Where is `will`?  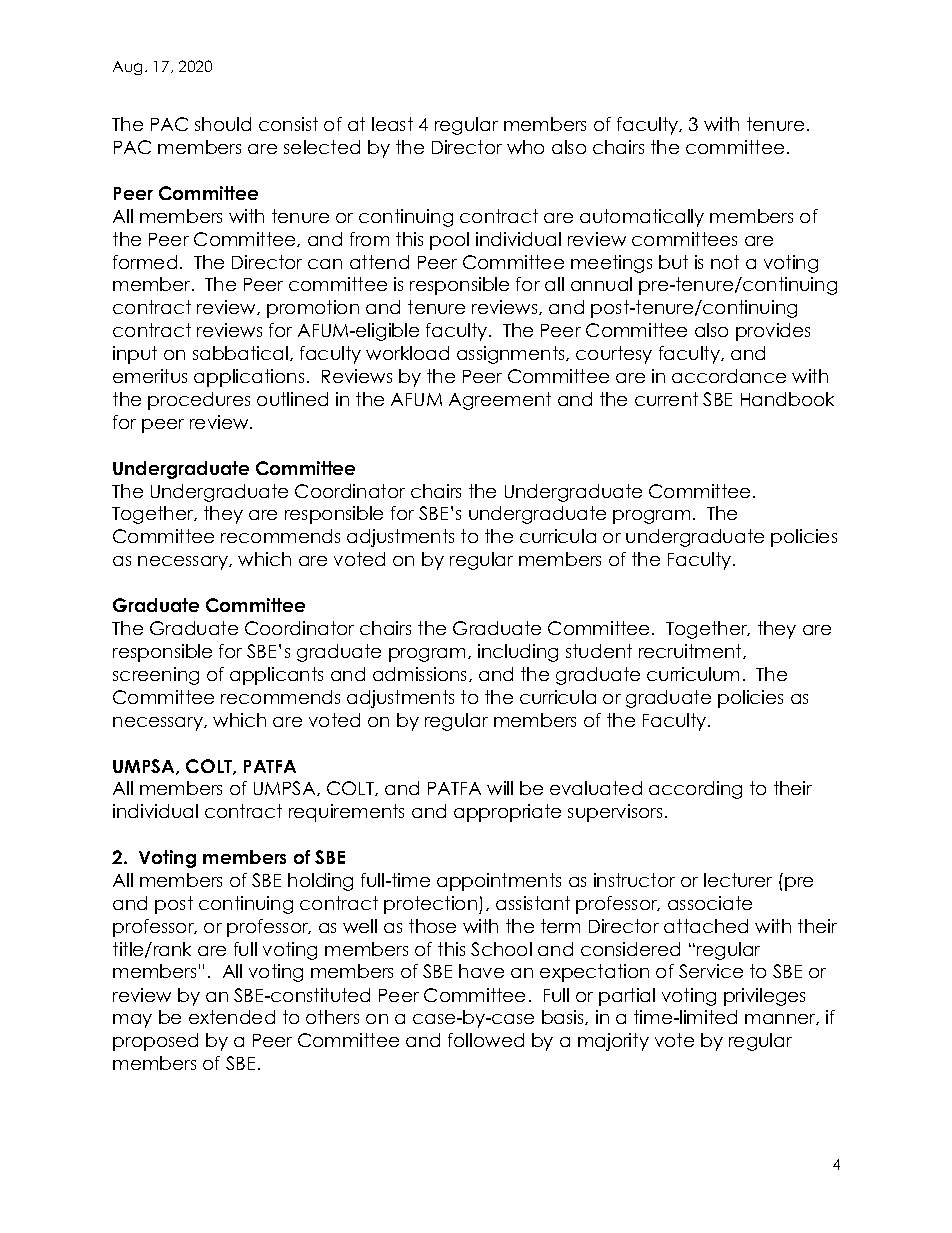 will is located at coordinates (500, 788).
